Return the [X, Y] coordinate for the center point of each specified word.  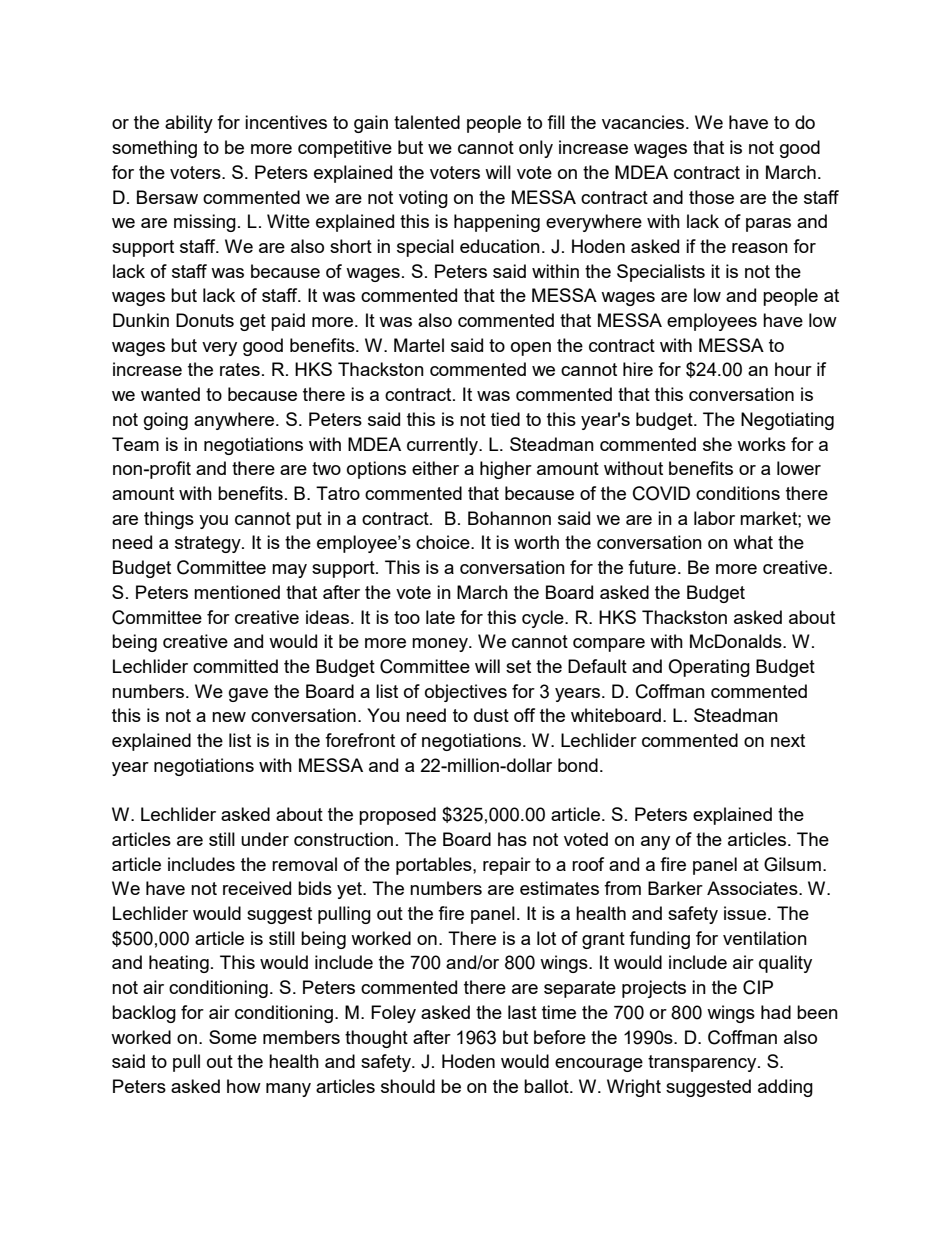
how [244, 1086]
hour [793, 369]
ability [189, 124]
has [512, 839]
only [536, 149]
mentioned [237, 592]
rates [240, 369]
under [265, 839]
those [711, 197]
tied [505, 419]
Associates [753, 888]
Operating [709, 668]
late [440, 617]
